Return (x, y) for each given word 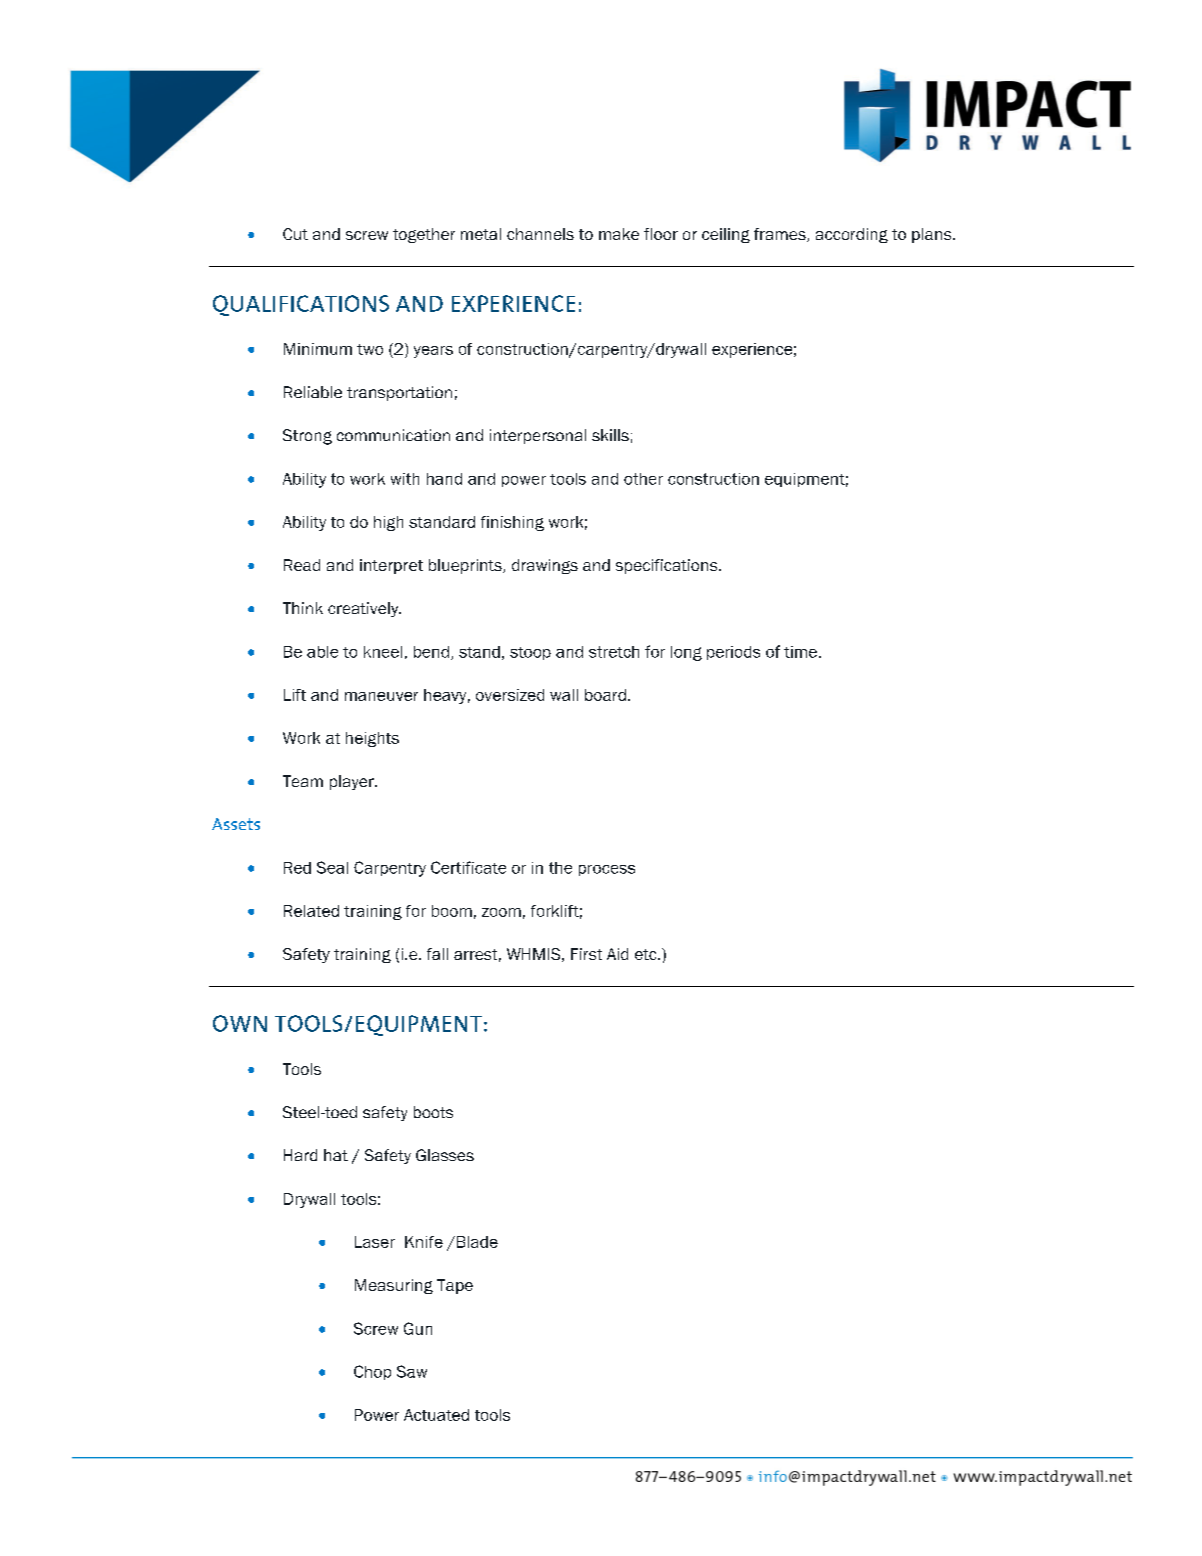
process (607, 870)
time (800, 652)
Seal (332, 867)
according (852, 235)
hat (336, 1155)
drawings (545, 566)
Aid (617, 954)
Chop (372, 1372)
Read (302, 565)
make (619, 234)
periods (733, 653)
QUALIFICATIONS (301, 305)
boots (433, 1112)
